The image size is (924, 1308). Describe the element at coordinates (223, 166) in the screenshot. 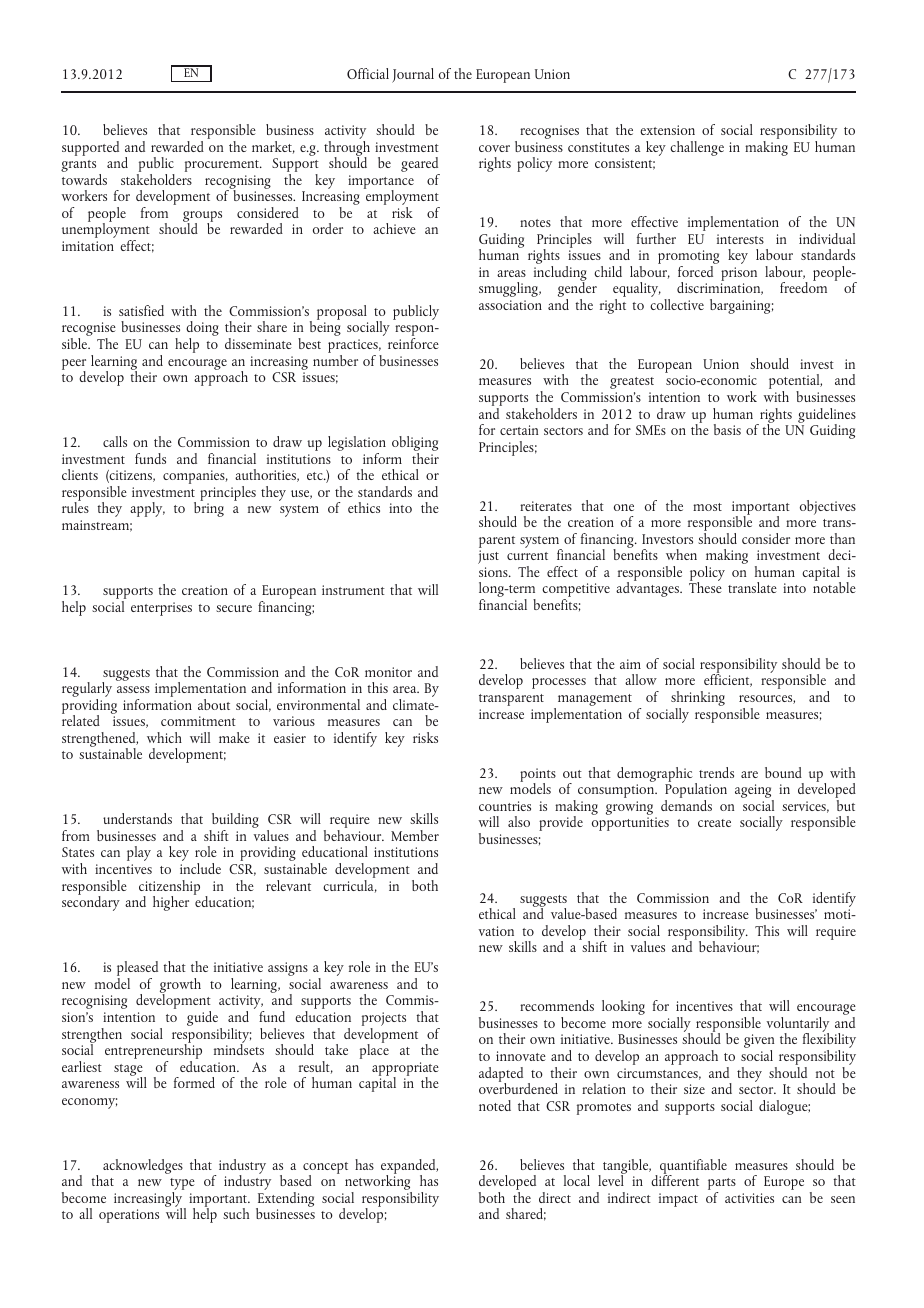

I see `procurement` at that location.
